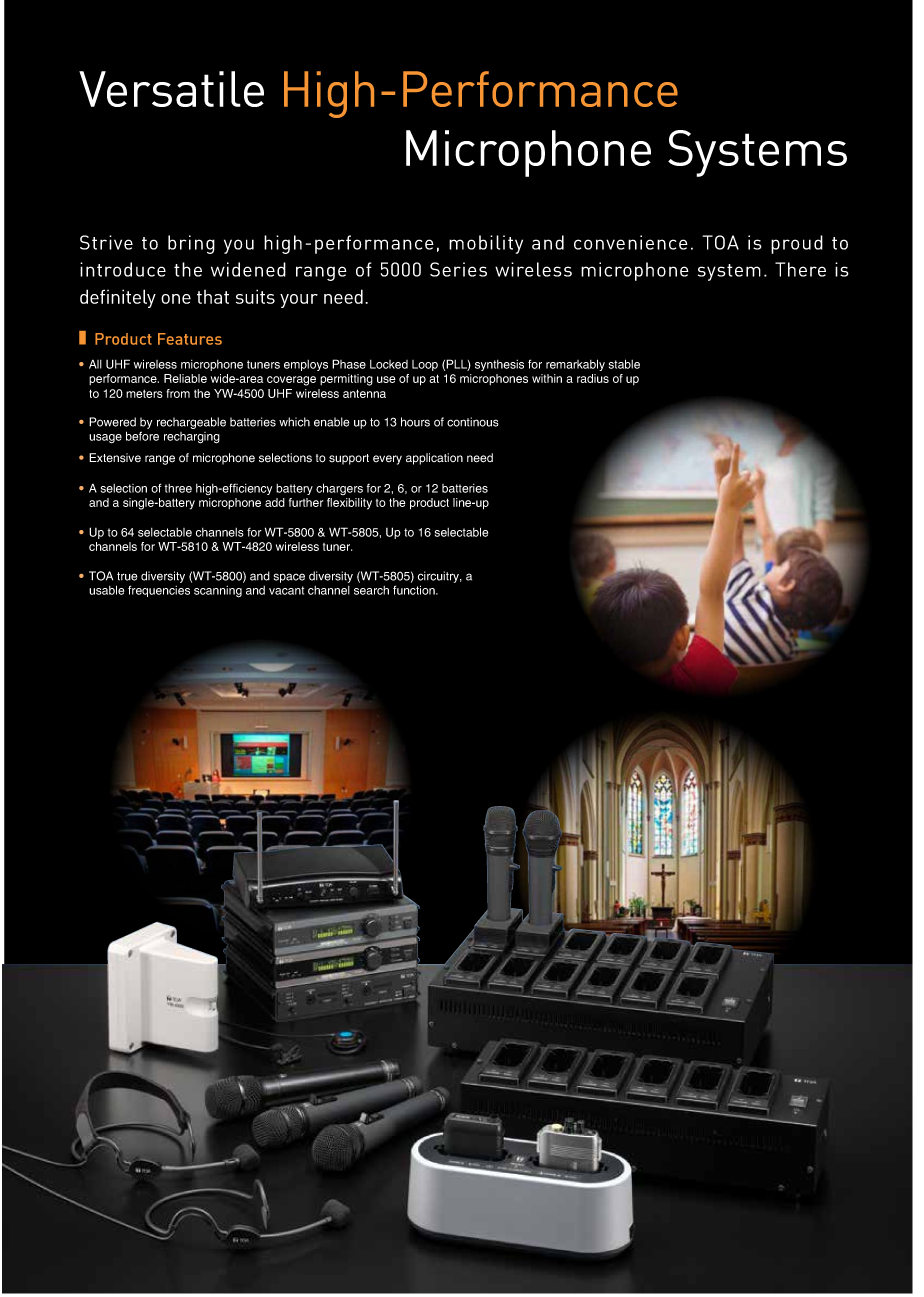  Describe the element at coordinates (191, 423) in the screenshot. I see `rechargeable` at that location.
